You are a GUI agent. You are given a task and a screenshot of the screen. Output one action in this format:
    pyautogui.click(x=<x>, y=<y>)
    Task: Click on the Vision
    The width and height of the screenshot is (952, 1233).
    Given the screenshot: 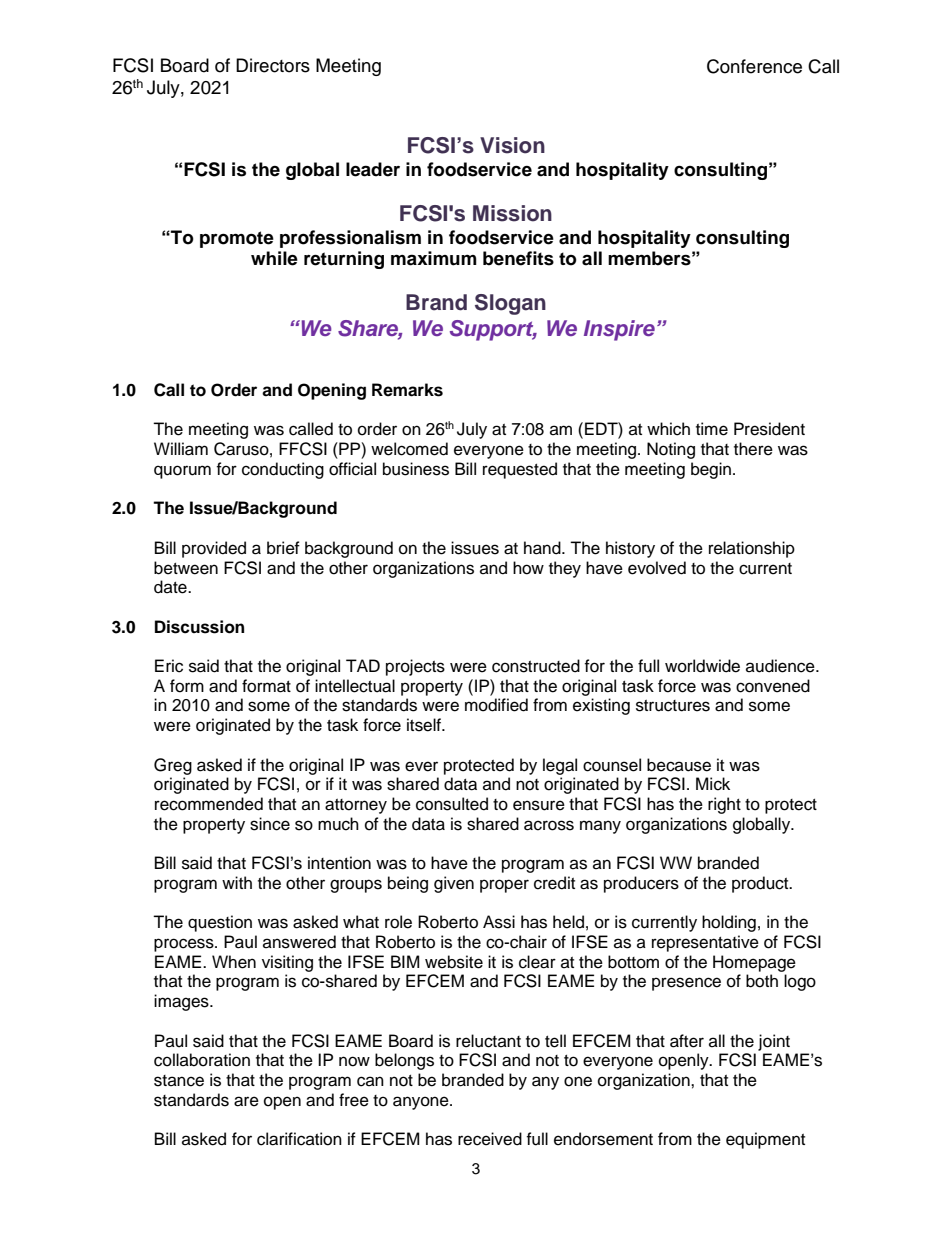 What is the action you would take?
    pyautogui.click(x=512, y=145)
